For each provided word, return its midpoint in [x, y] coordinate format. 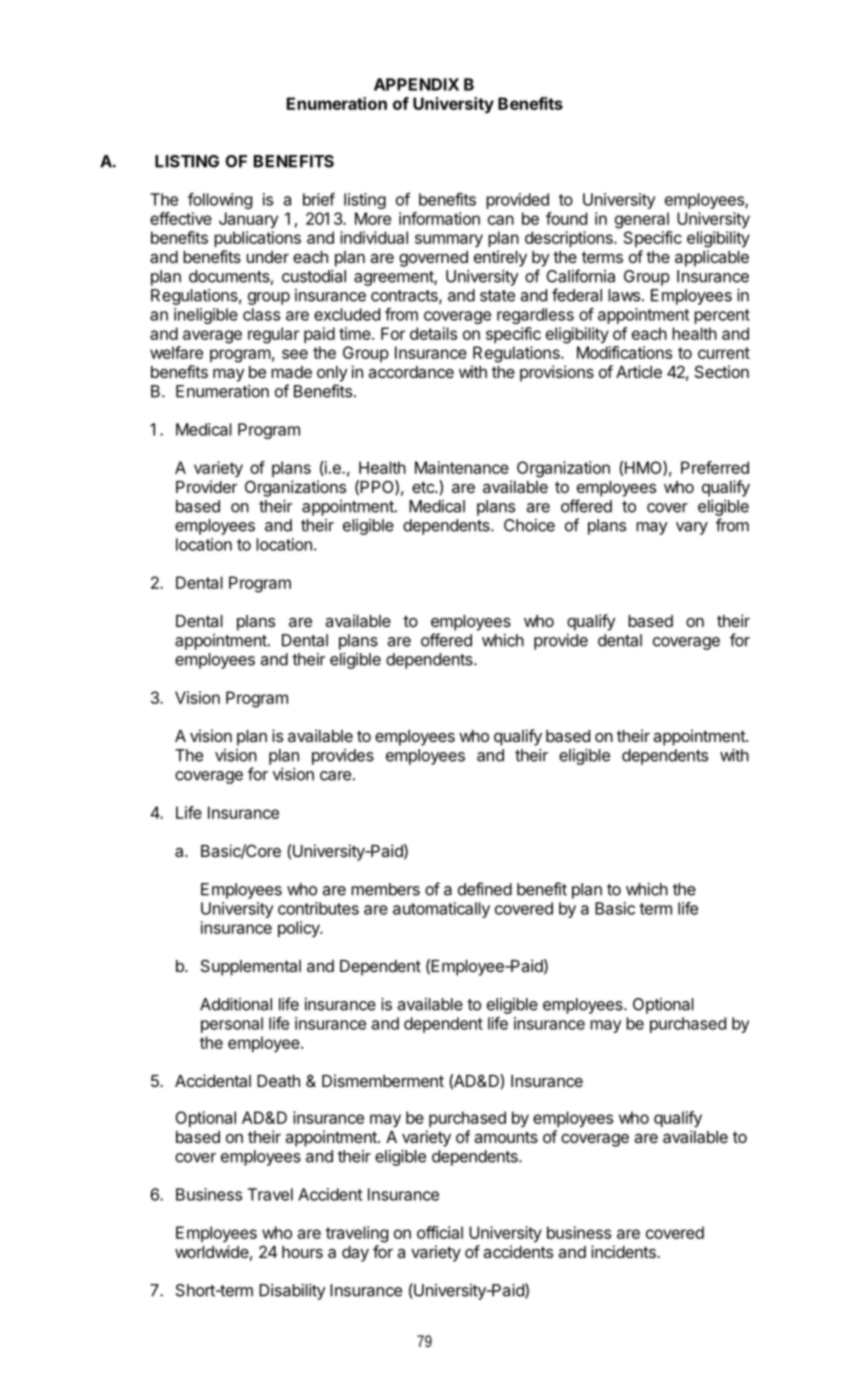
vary [692, 528]
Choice [529, 525]
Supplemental [251, 967]
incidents [624, 1251]
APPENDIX [416, 84]
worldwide [212, 1251]
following [220, 201]
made [291, 372]
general [642, 220]
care [335, 776]
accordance [411, 372]
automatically [441, 910]
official [440, 1232]
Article [639, 371]
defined [485, 889]
